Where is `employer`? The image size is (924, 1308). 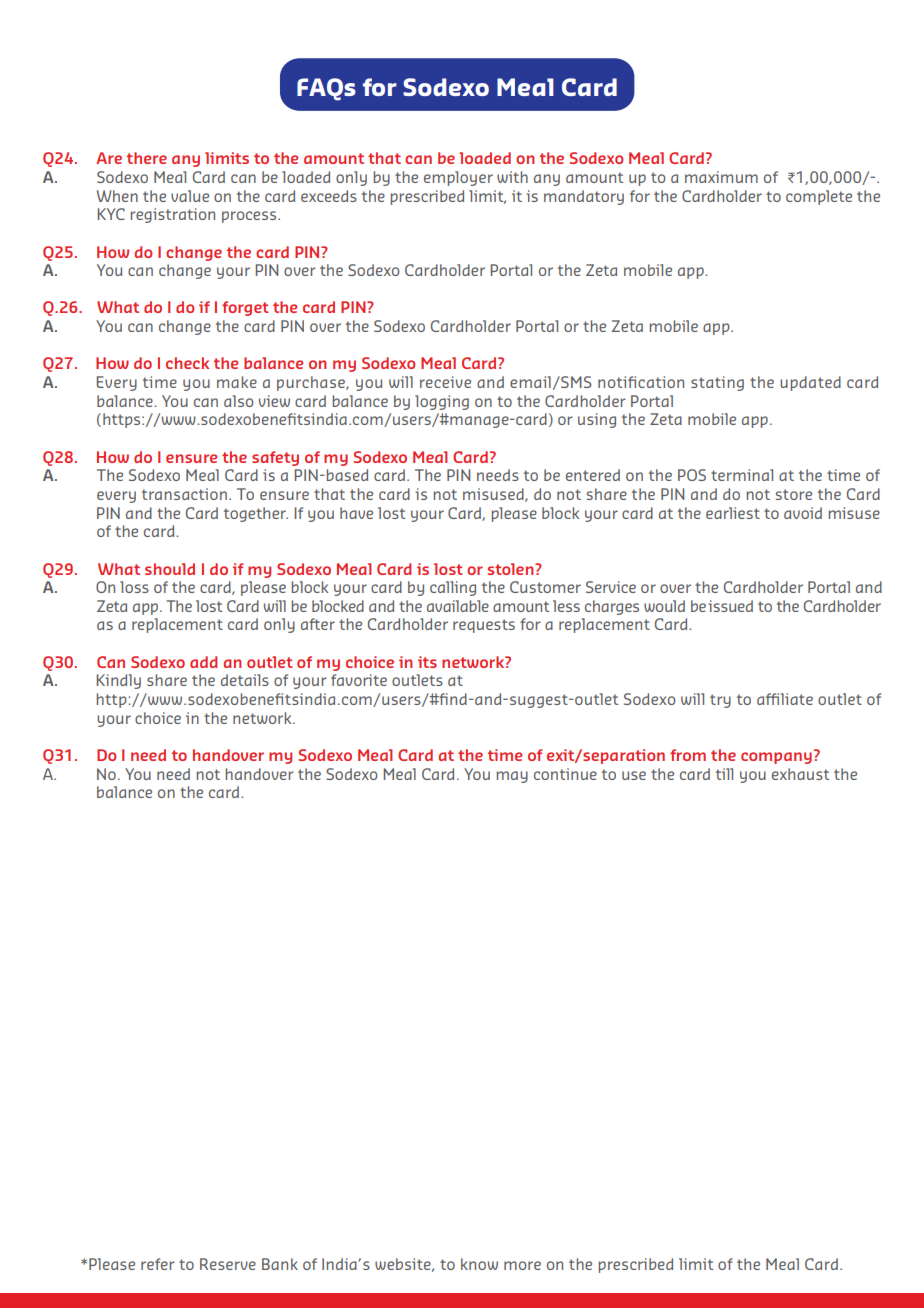 employer is located at coordinates (458, 178).
